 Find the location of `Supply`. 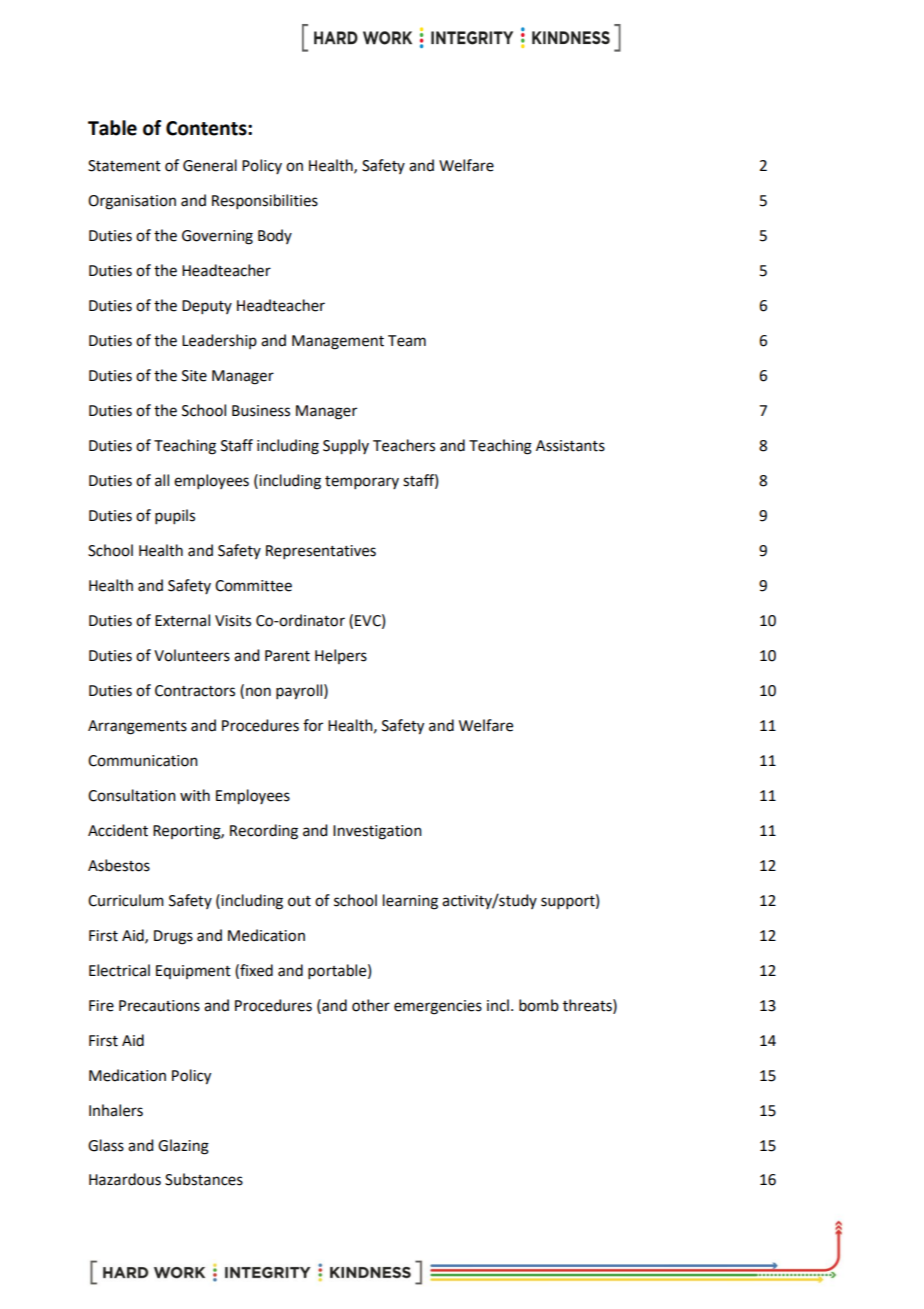

Supply is located at coordinates (346, 447).
